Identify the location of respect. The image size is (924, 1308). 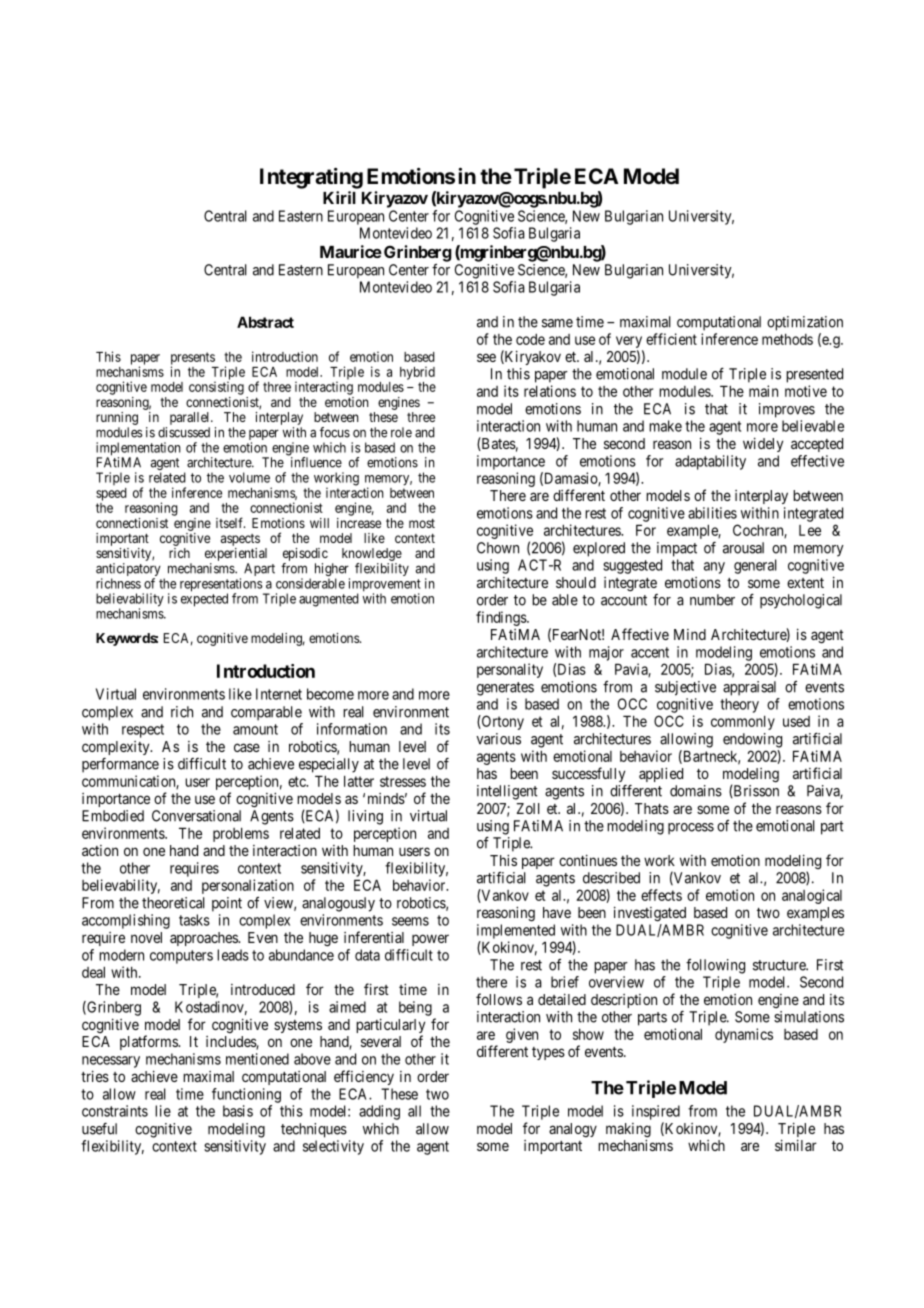
(143, 731).
